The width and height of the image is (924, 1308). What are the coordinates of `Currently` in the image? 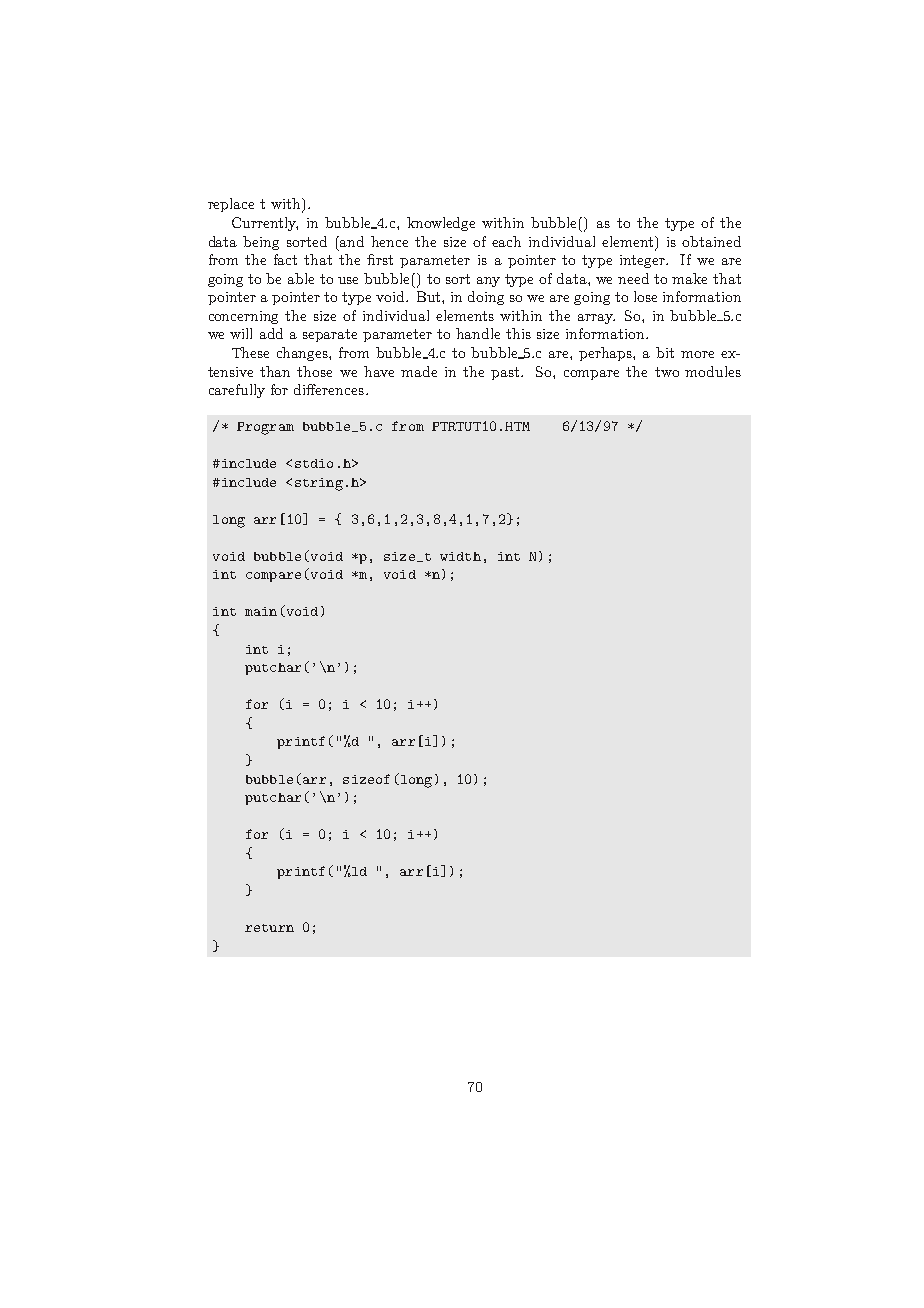 It's located at (265, 224).
